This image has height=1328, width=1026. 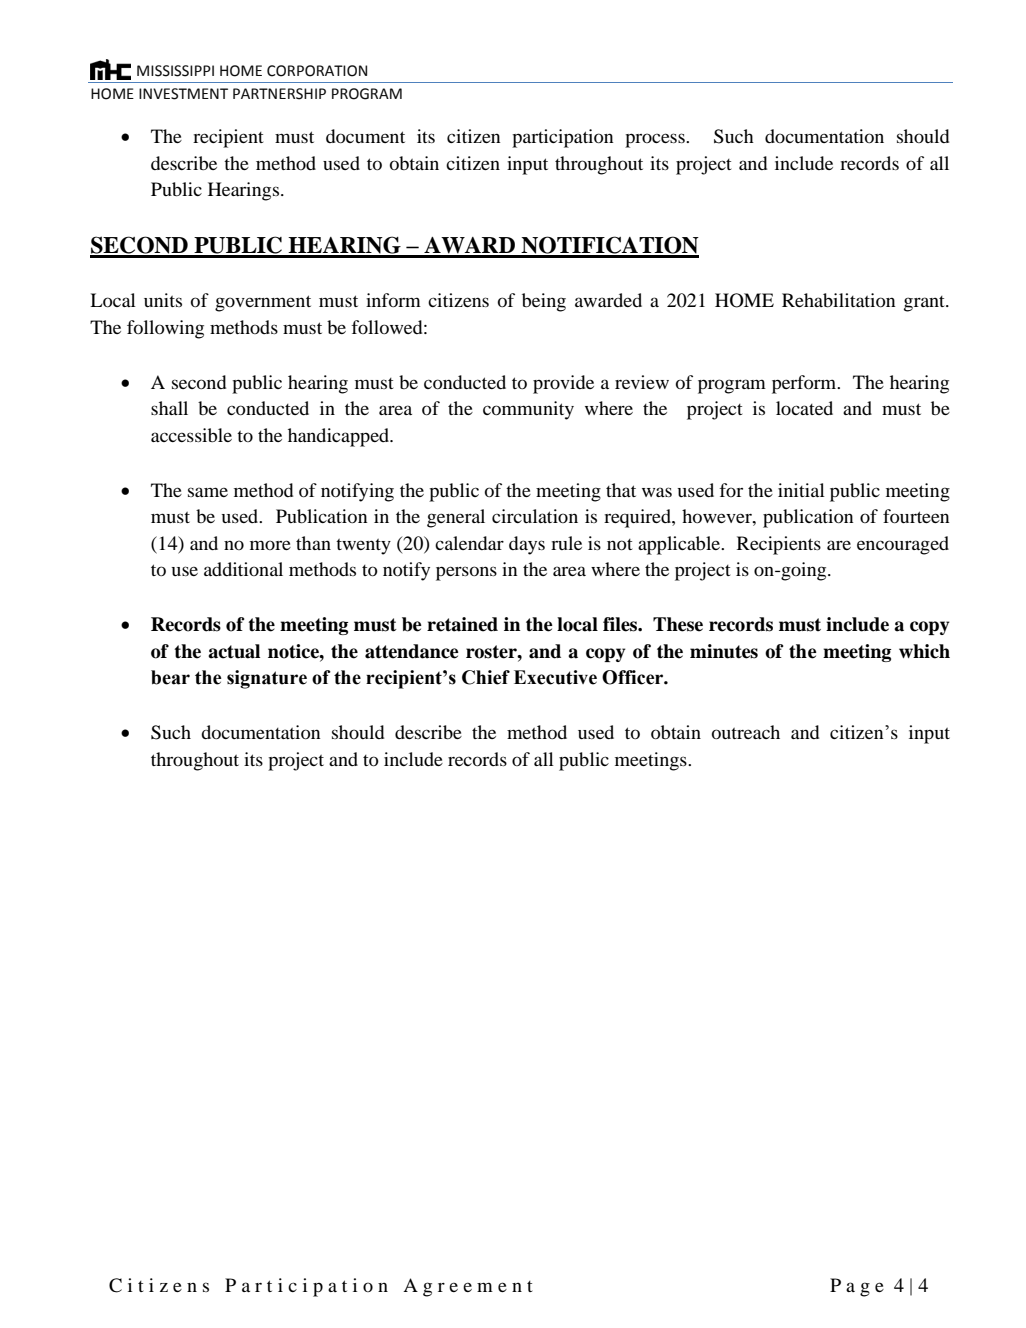 What do you see at coordinates (925, 304) in the image?
I see `grant` at bounding box center [925, 304].
